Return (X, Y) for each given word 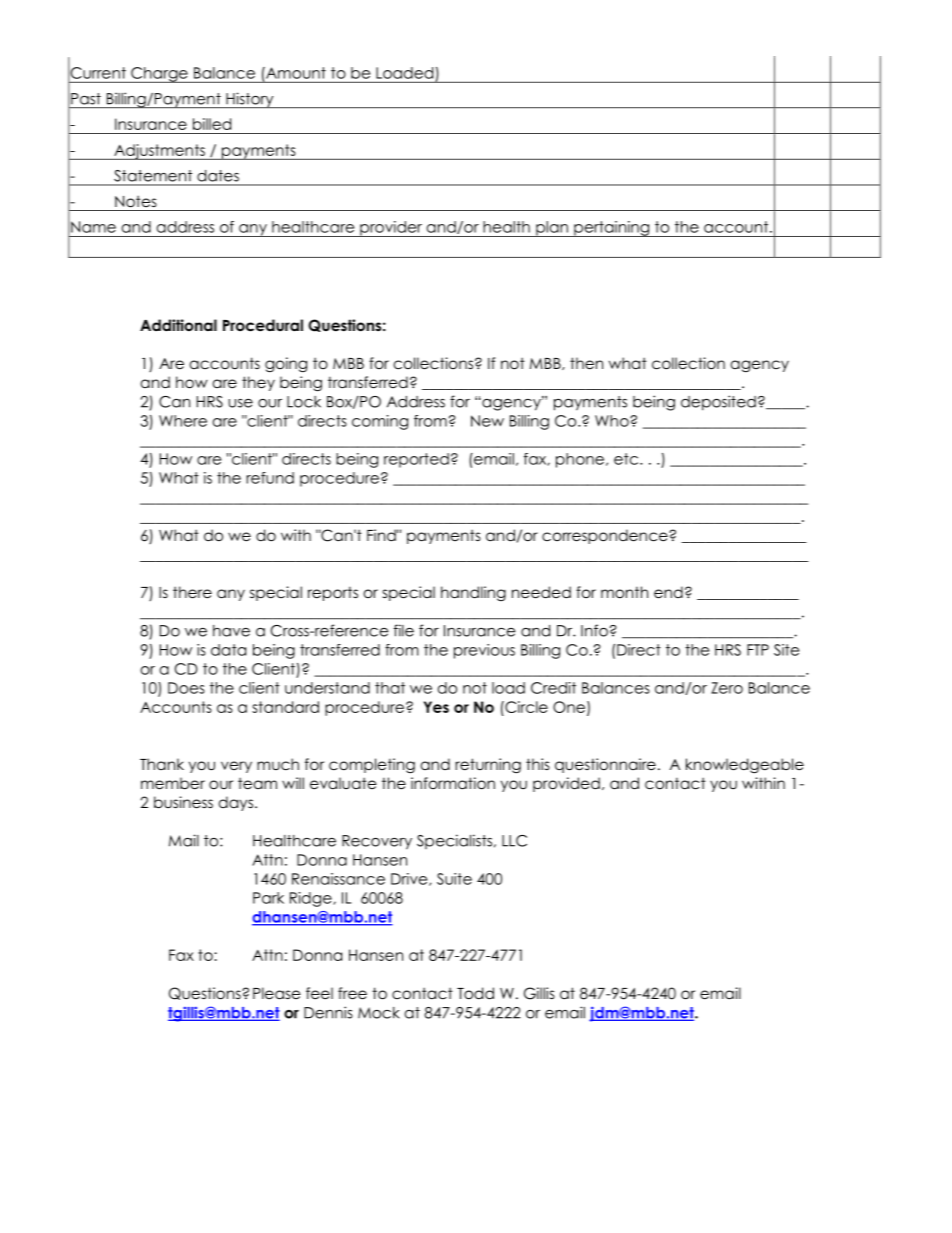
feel (319, 993)
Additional (178, 325)
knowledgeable (745, 766)
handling (473, 593)
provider (391, 229)
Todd (475, 993)
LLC (514, 841)
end (668, 592)
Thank (162, 764)
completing (372, 766)
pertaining (612, 229)
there (192, 592)
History (250, 100)
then (586, 363)
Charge (159, 75)
